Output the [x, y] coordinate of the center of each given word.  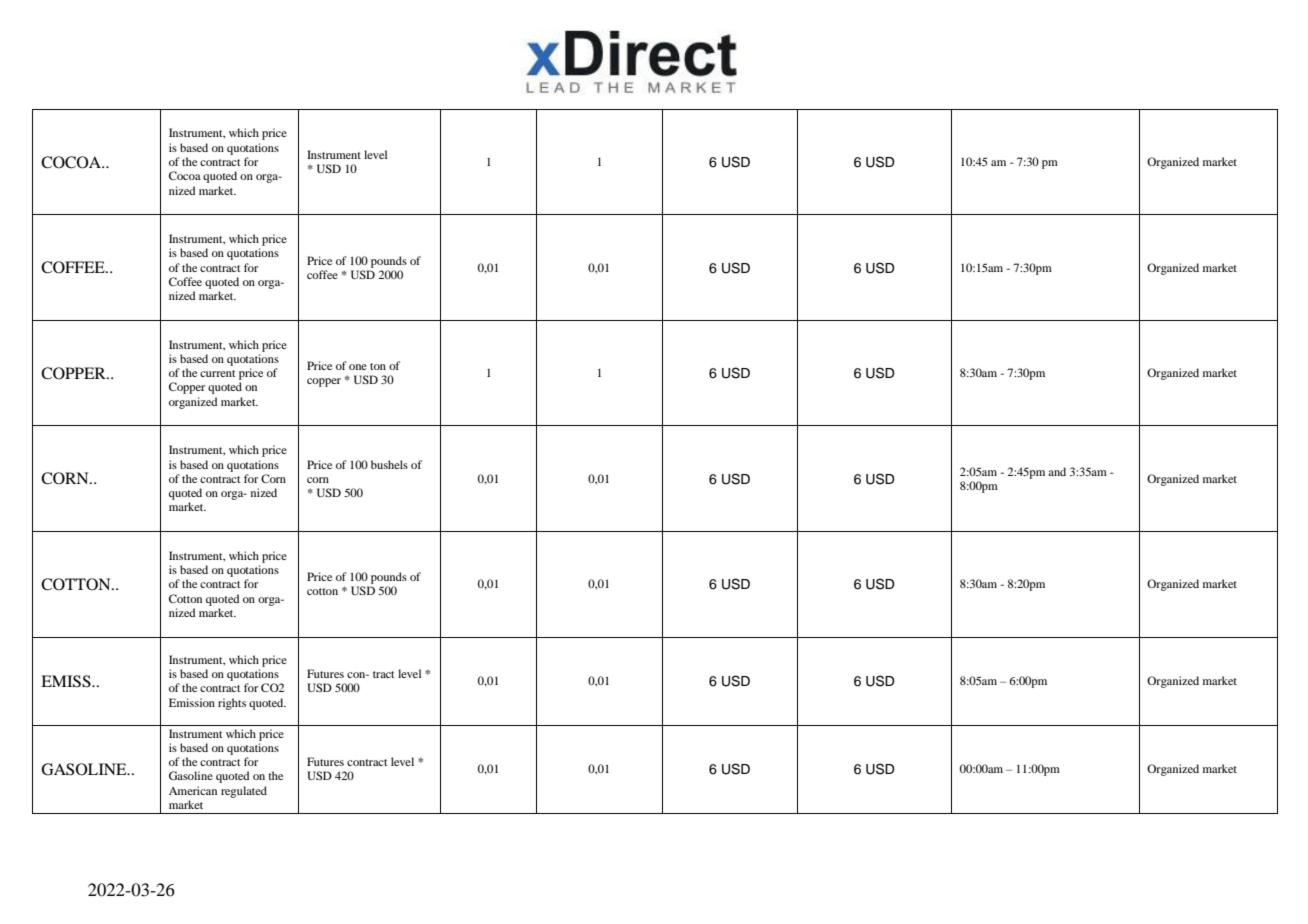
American [193, 790]
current [217, 373]
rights [232, 704]
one [358, 367]
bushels [389, 464]
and [1057, 471]
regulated [244, 792]
